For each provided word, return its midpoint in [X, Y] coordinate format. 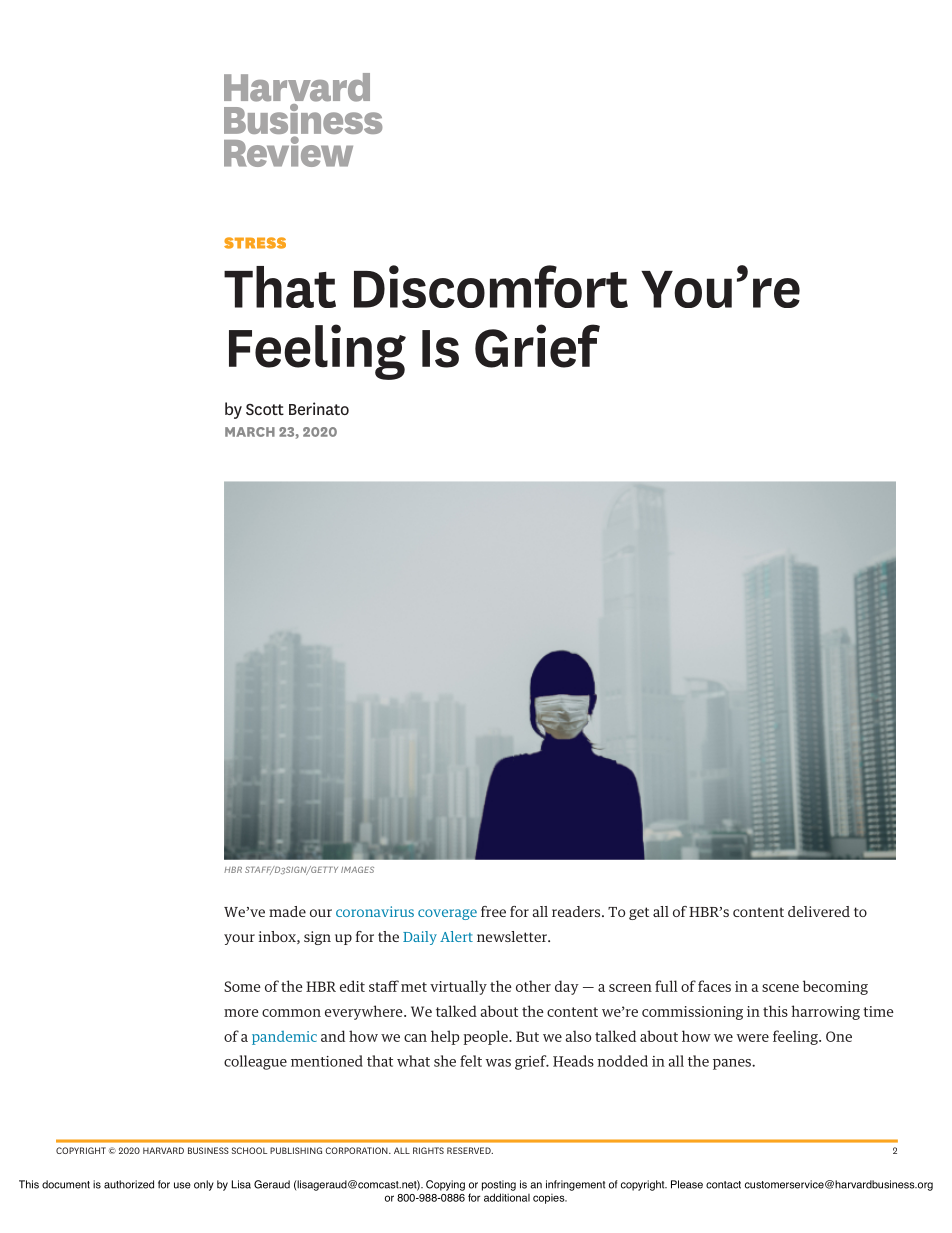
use [182, 1185]
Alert [456, 936]
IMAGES [357, 869]
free [493, 911]
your [239, 939]
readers [577, 911]
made [287, 911]
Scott [265, 409]
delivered [819, 911]
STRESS [255, 243]
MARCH [250, 432]
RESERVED [470, 1150]
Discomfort [491, 286]
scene [780, 988]
